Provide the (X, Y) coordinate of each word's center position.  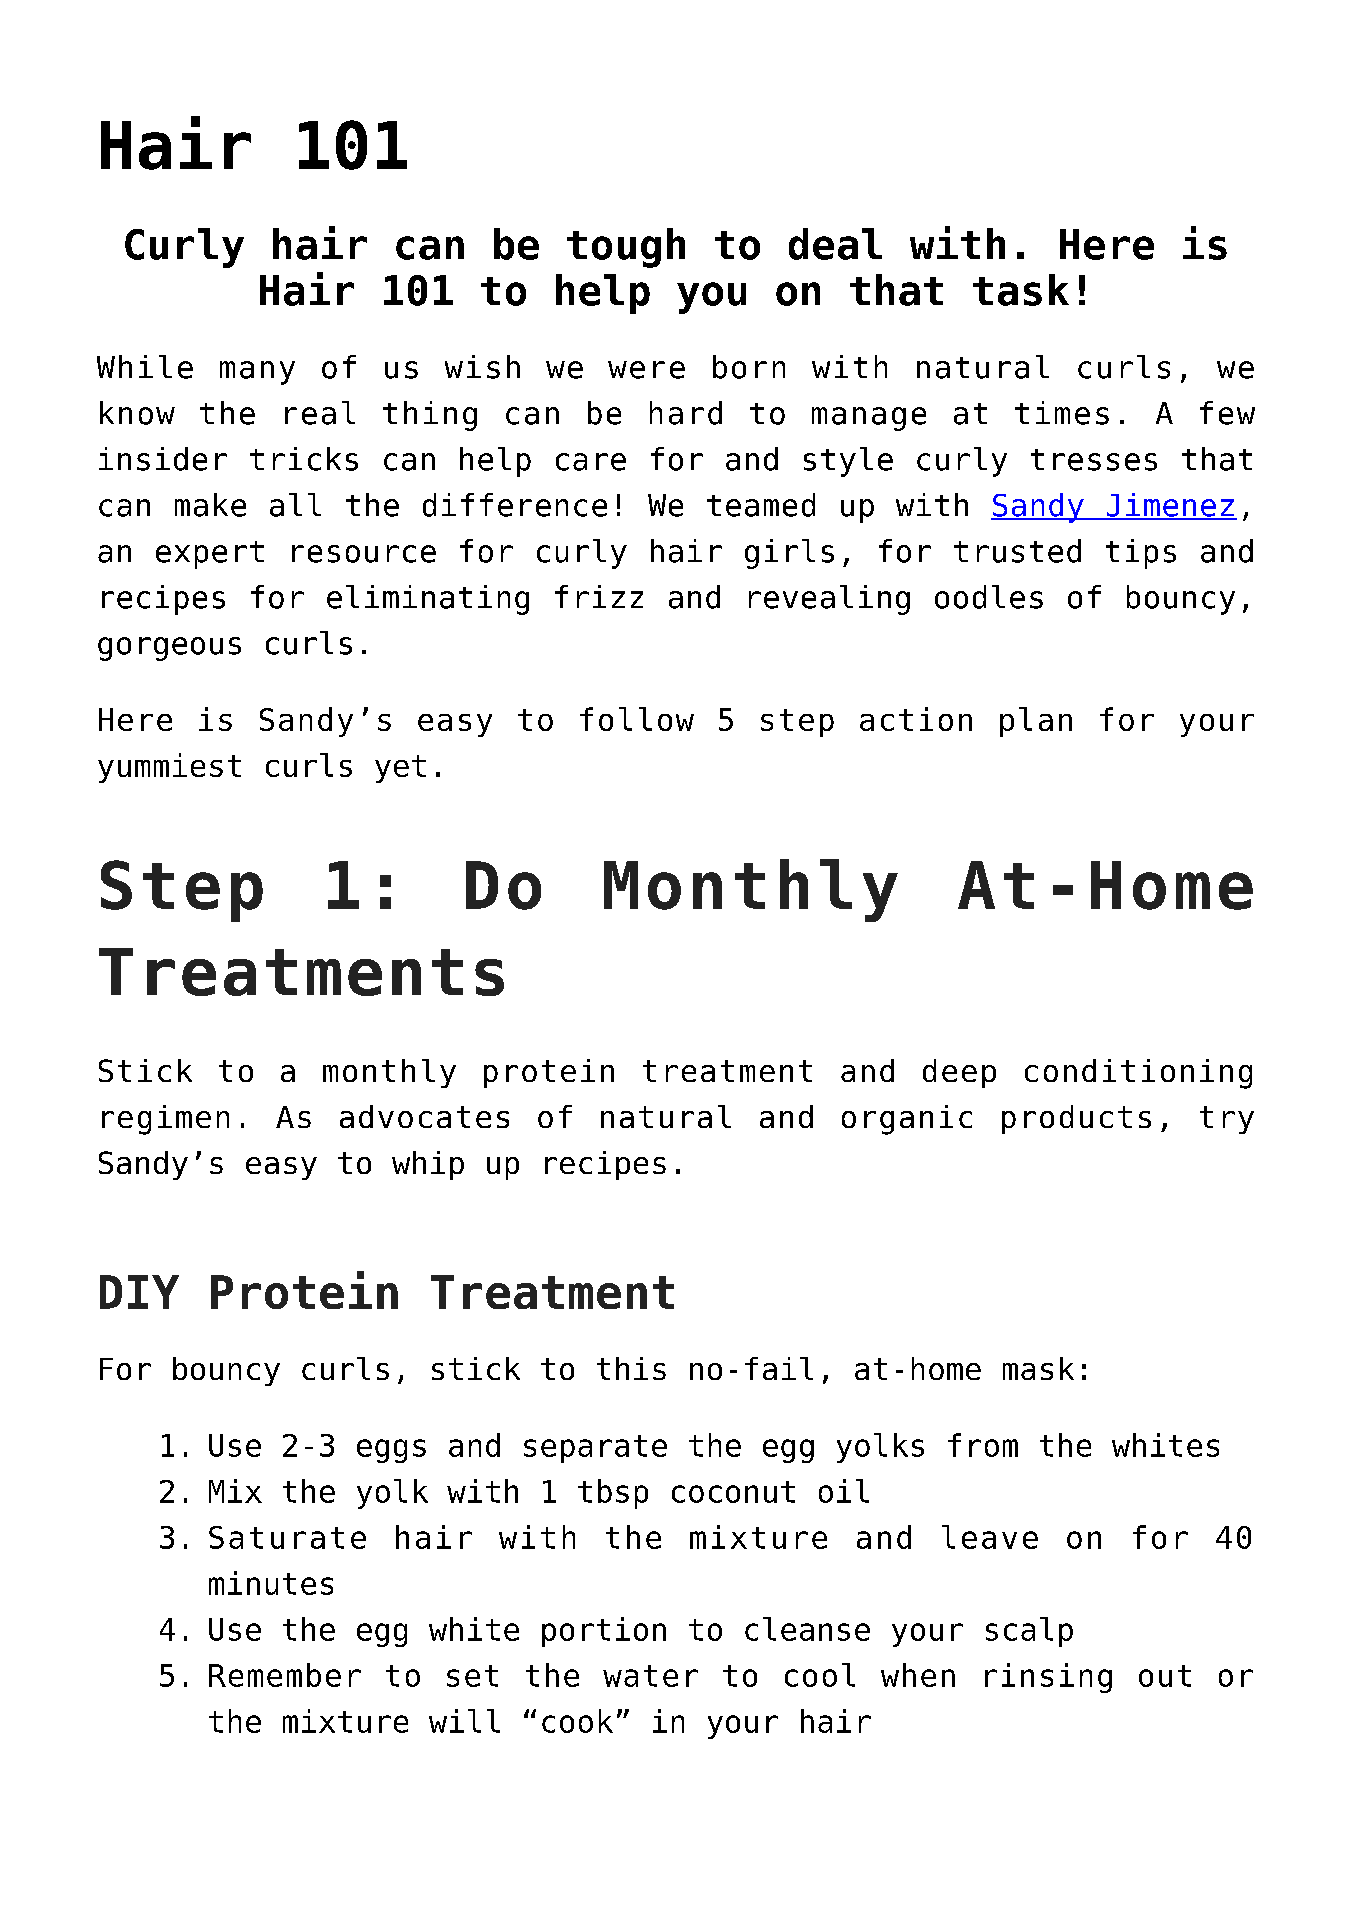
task (1021, 290)
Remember (285, 1675)
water (650, 1676)
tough (626, 248)
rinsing (1048, 1678)
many (257, 373)
